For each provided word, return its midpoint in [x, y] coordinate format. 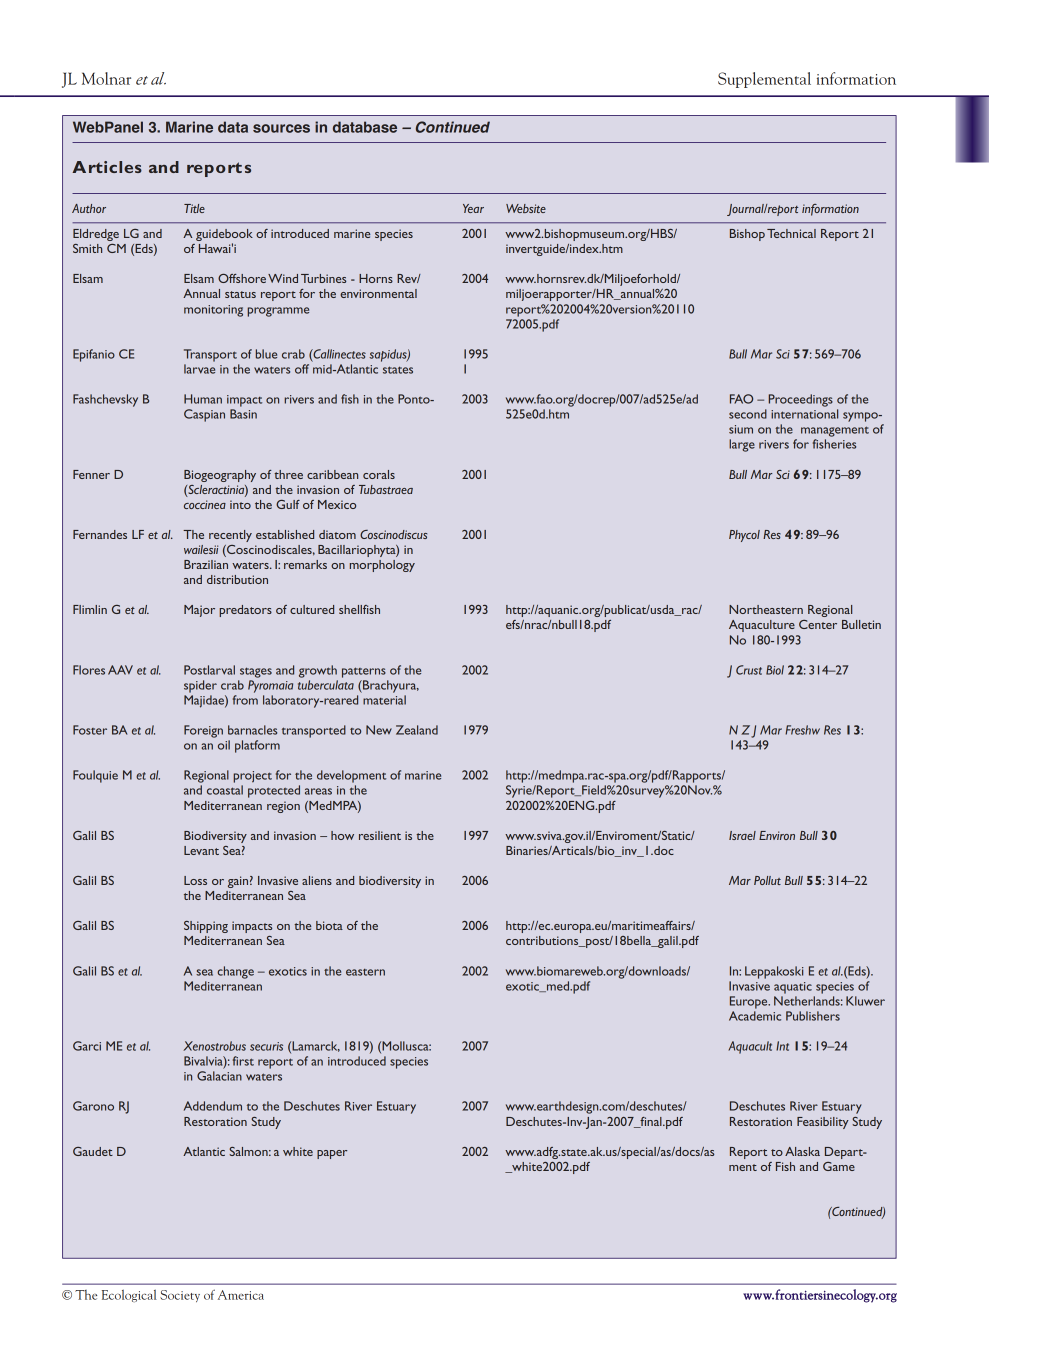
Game [839, 1166]
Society [180, 1296]
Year [473, 208]
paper [332, 1154]
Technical [791, 233]
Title [194, 208]
